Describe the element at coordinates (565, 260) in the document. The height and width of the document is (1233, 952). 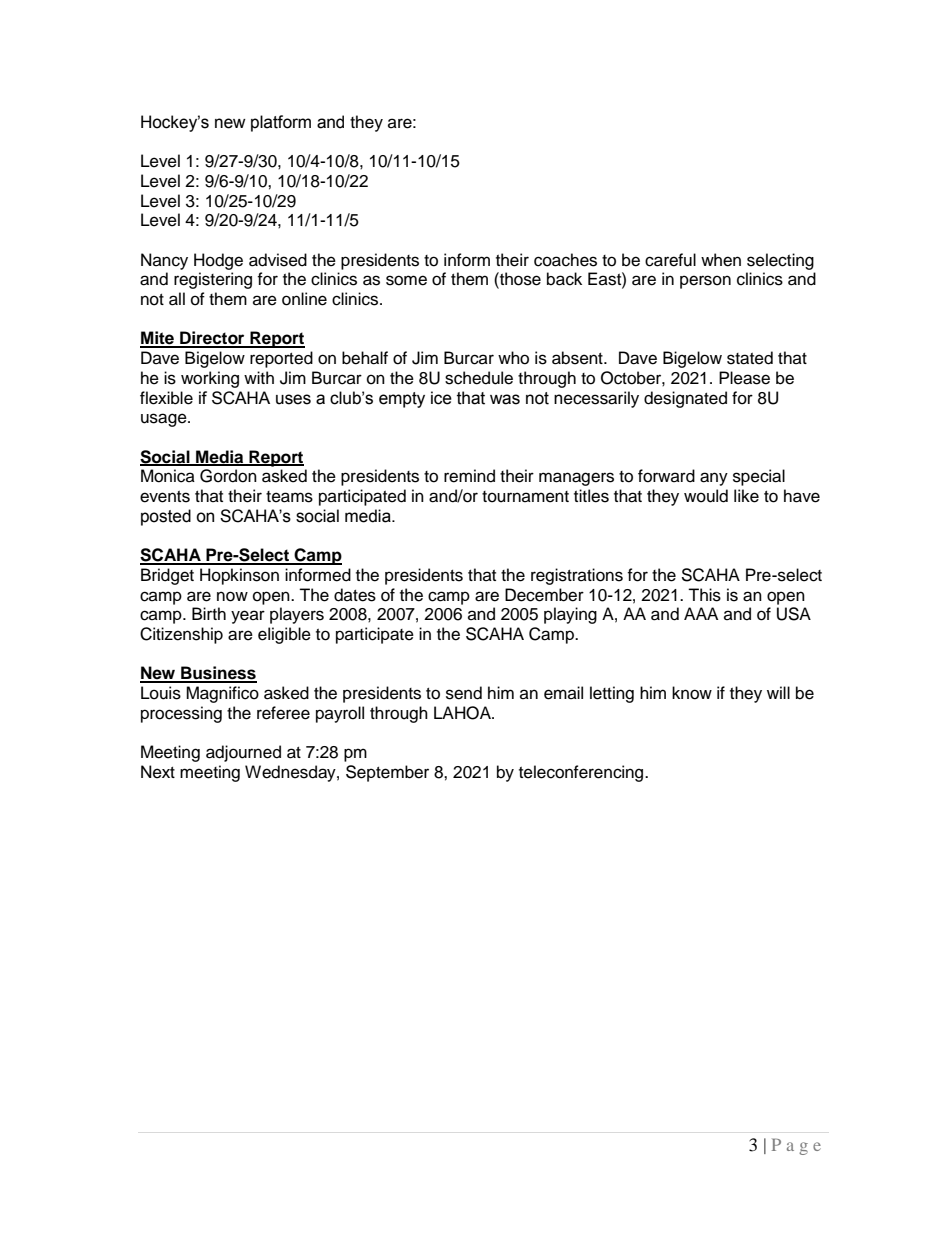
I see `coaches` at that location.
